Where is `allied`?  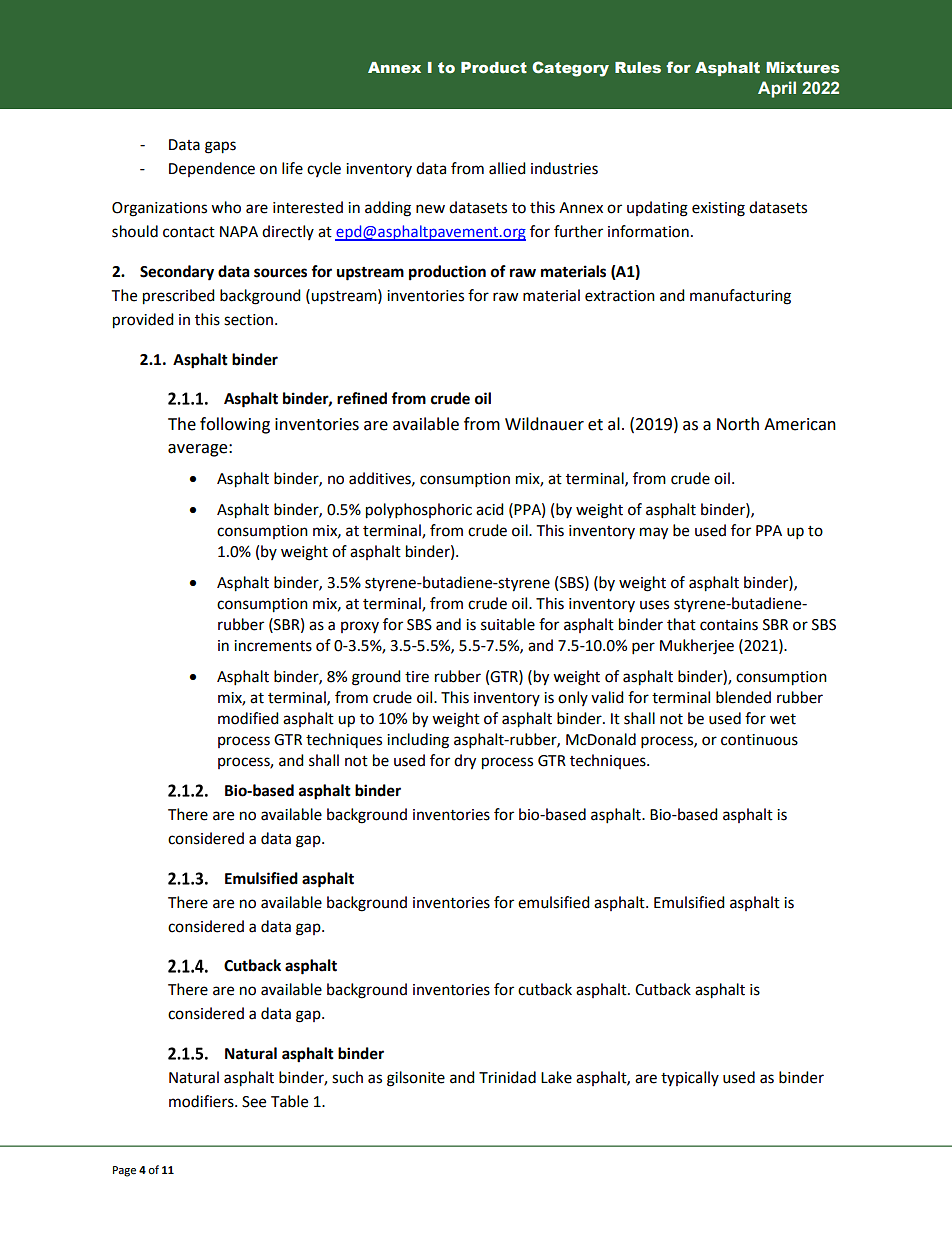 allied is located at coordinates (507, 168).
